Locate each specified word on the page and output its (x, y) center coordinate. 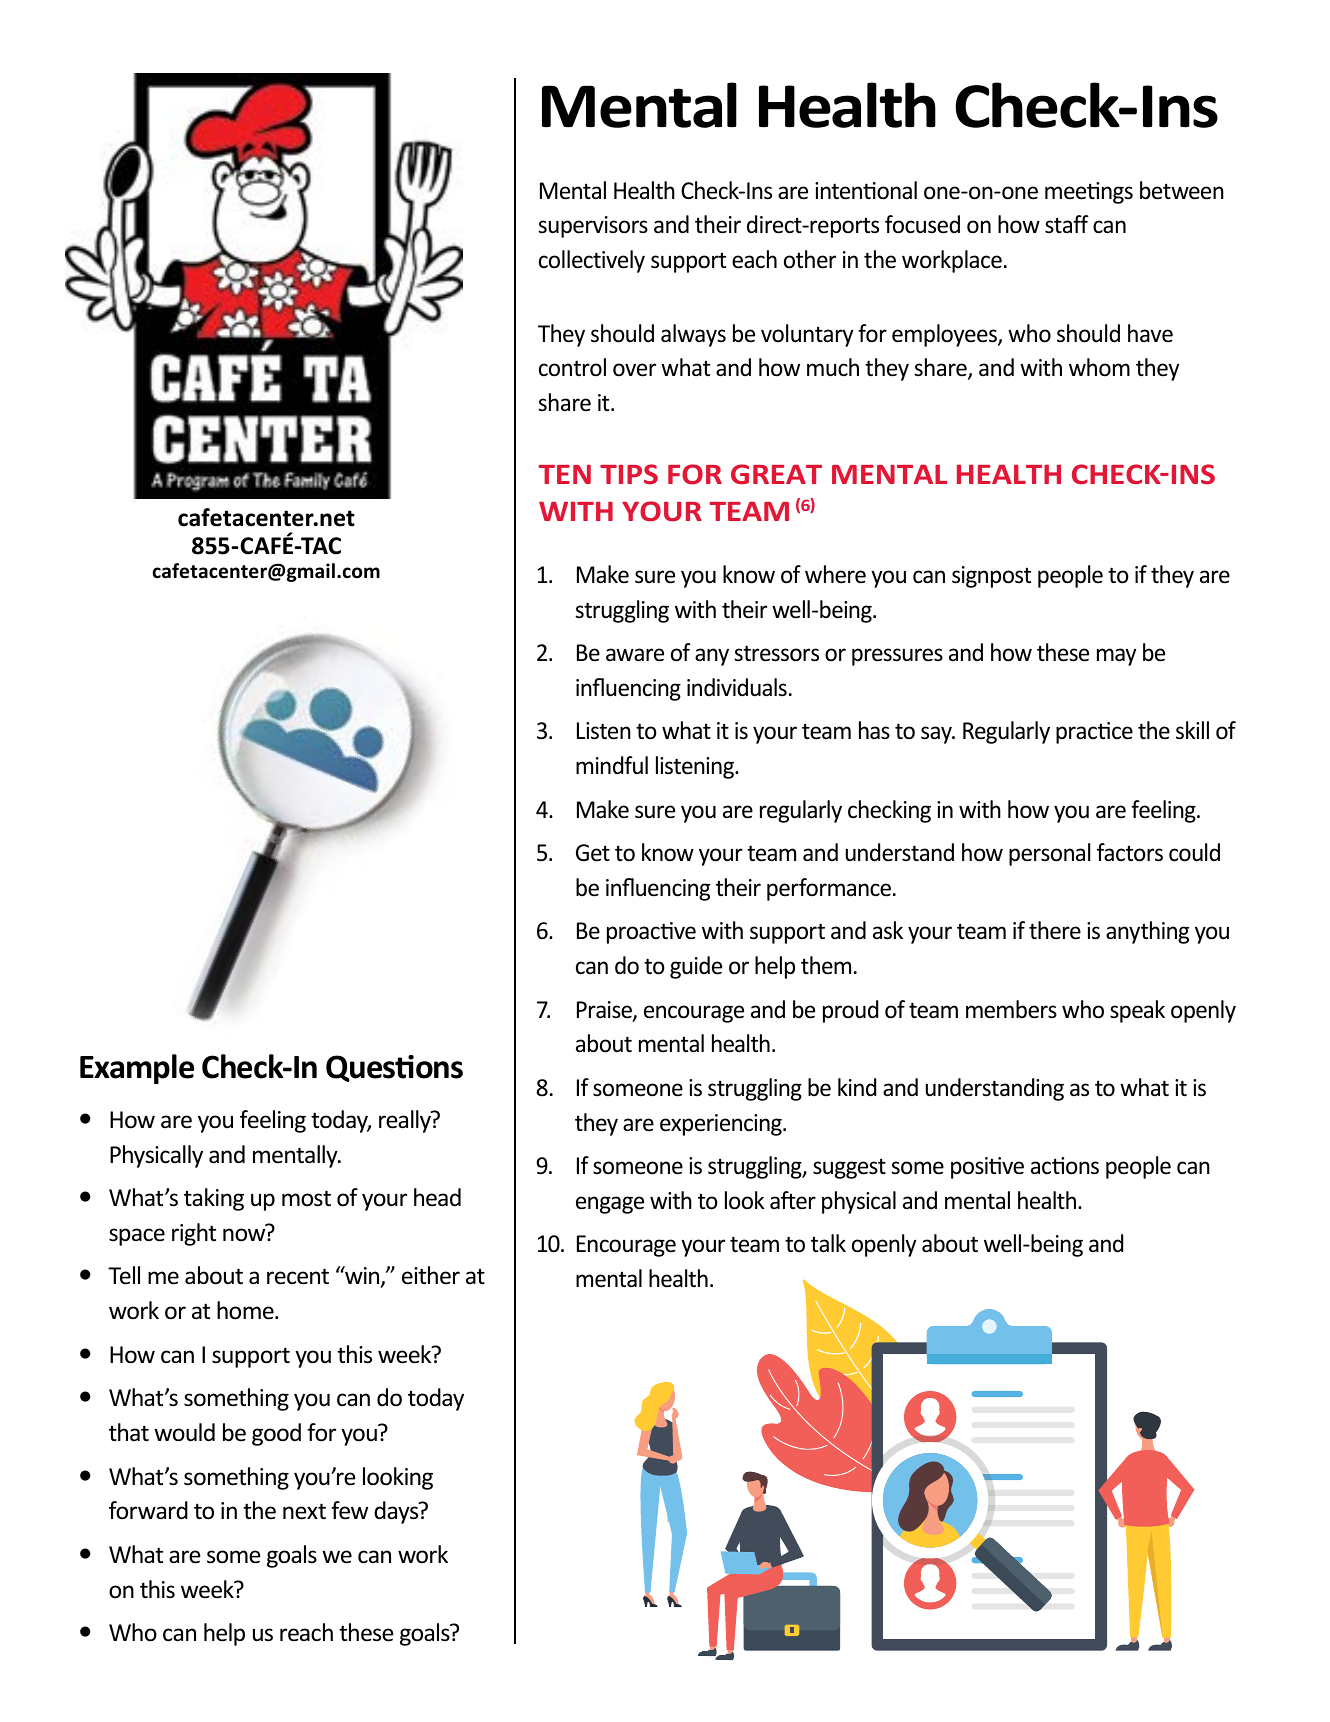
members (1011, 1009)
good (276, 1434)
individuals (737, 687)
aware (635, 655)
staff (1067, 224)
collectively (592, 261)
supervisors (593, 227)
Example (137, 1069)
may (1116, 657)
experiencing (722, 1125)
